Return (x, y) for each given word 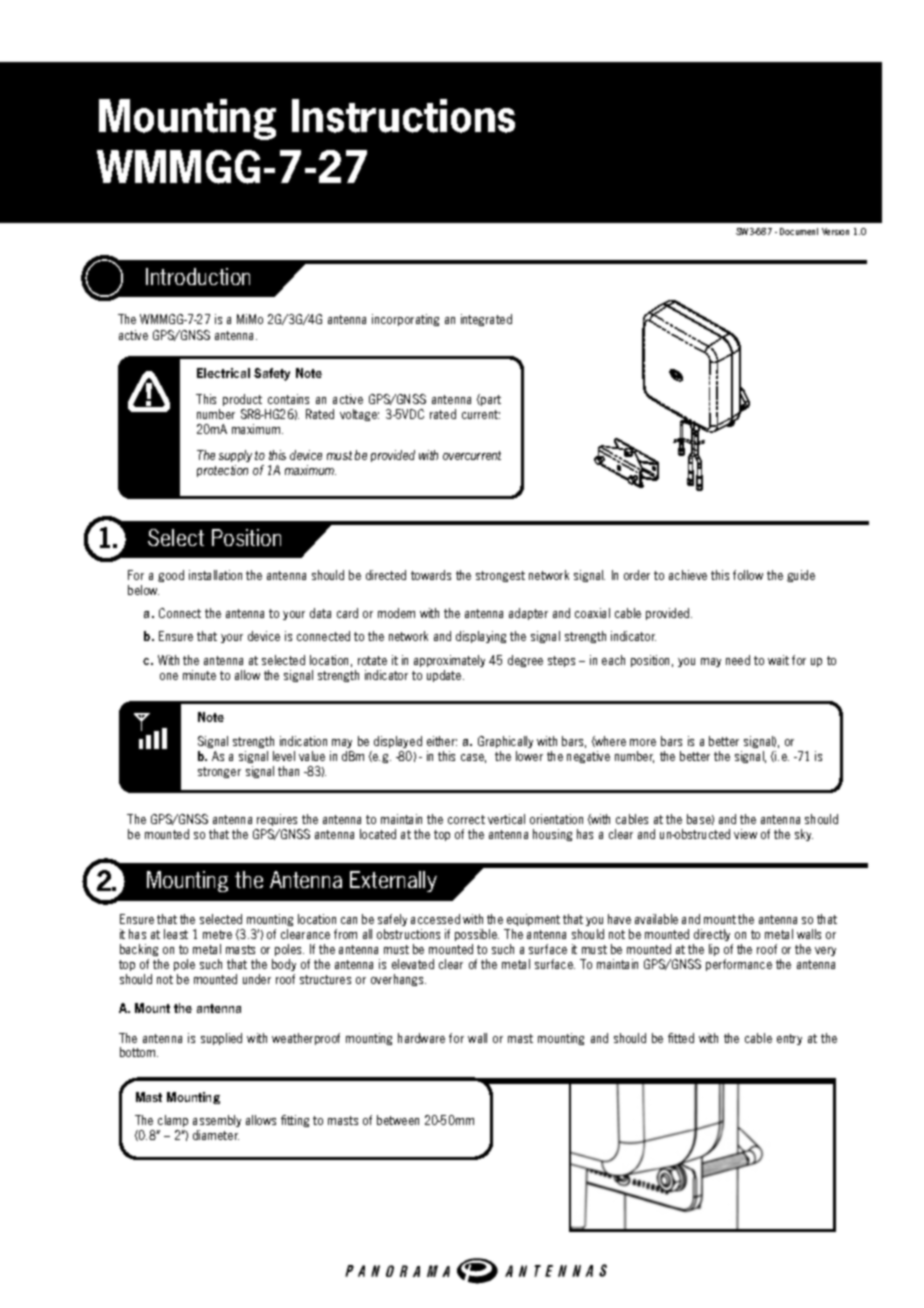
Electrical (223, 373)
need (738, 660)
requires (277, 820)
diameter (216, 1135)
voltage (359, 415)
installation (215, 575)
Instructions (403, 116)
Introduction (198, 276)
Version (835, 231)
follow (748, 575)
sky (804, 835)
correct (466, 819)
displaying (481, 637)
